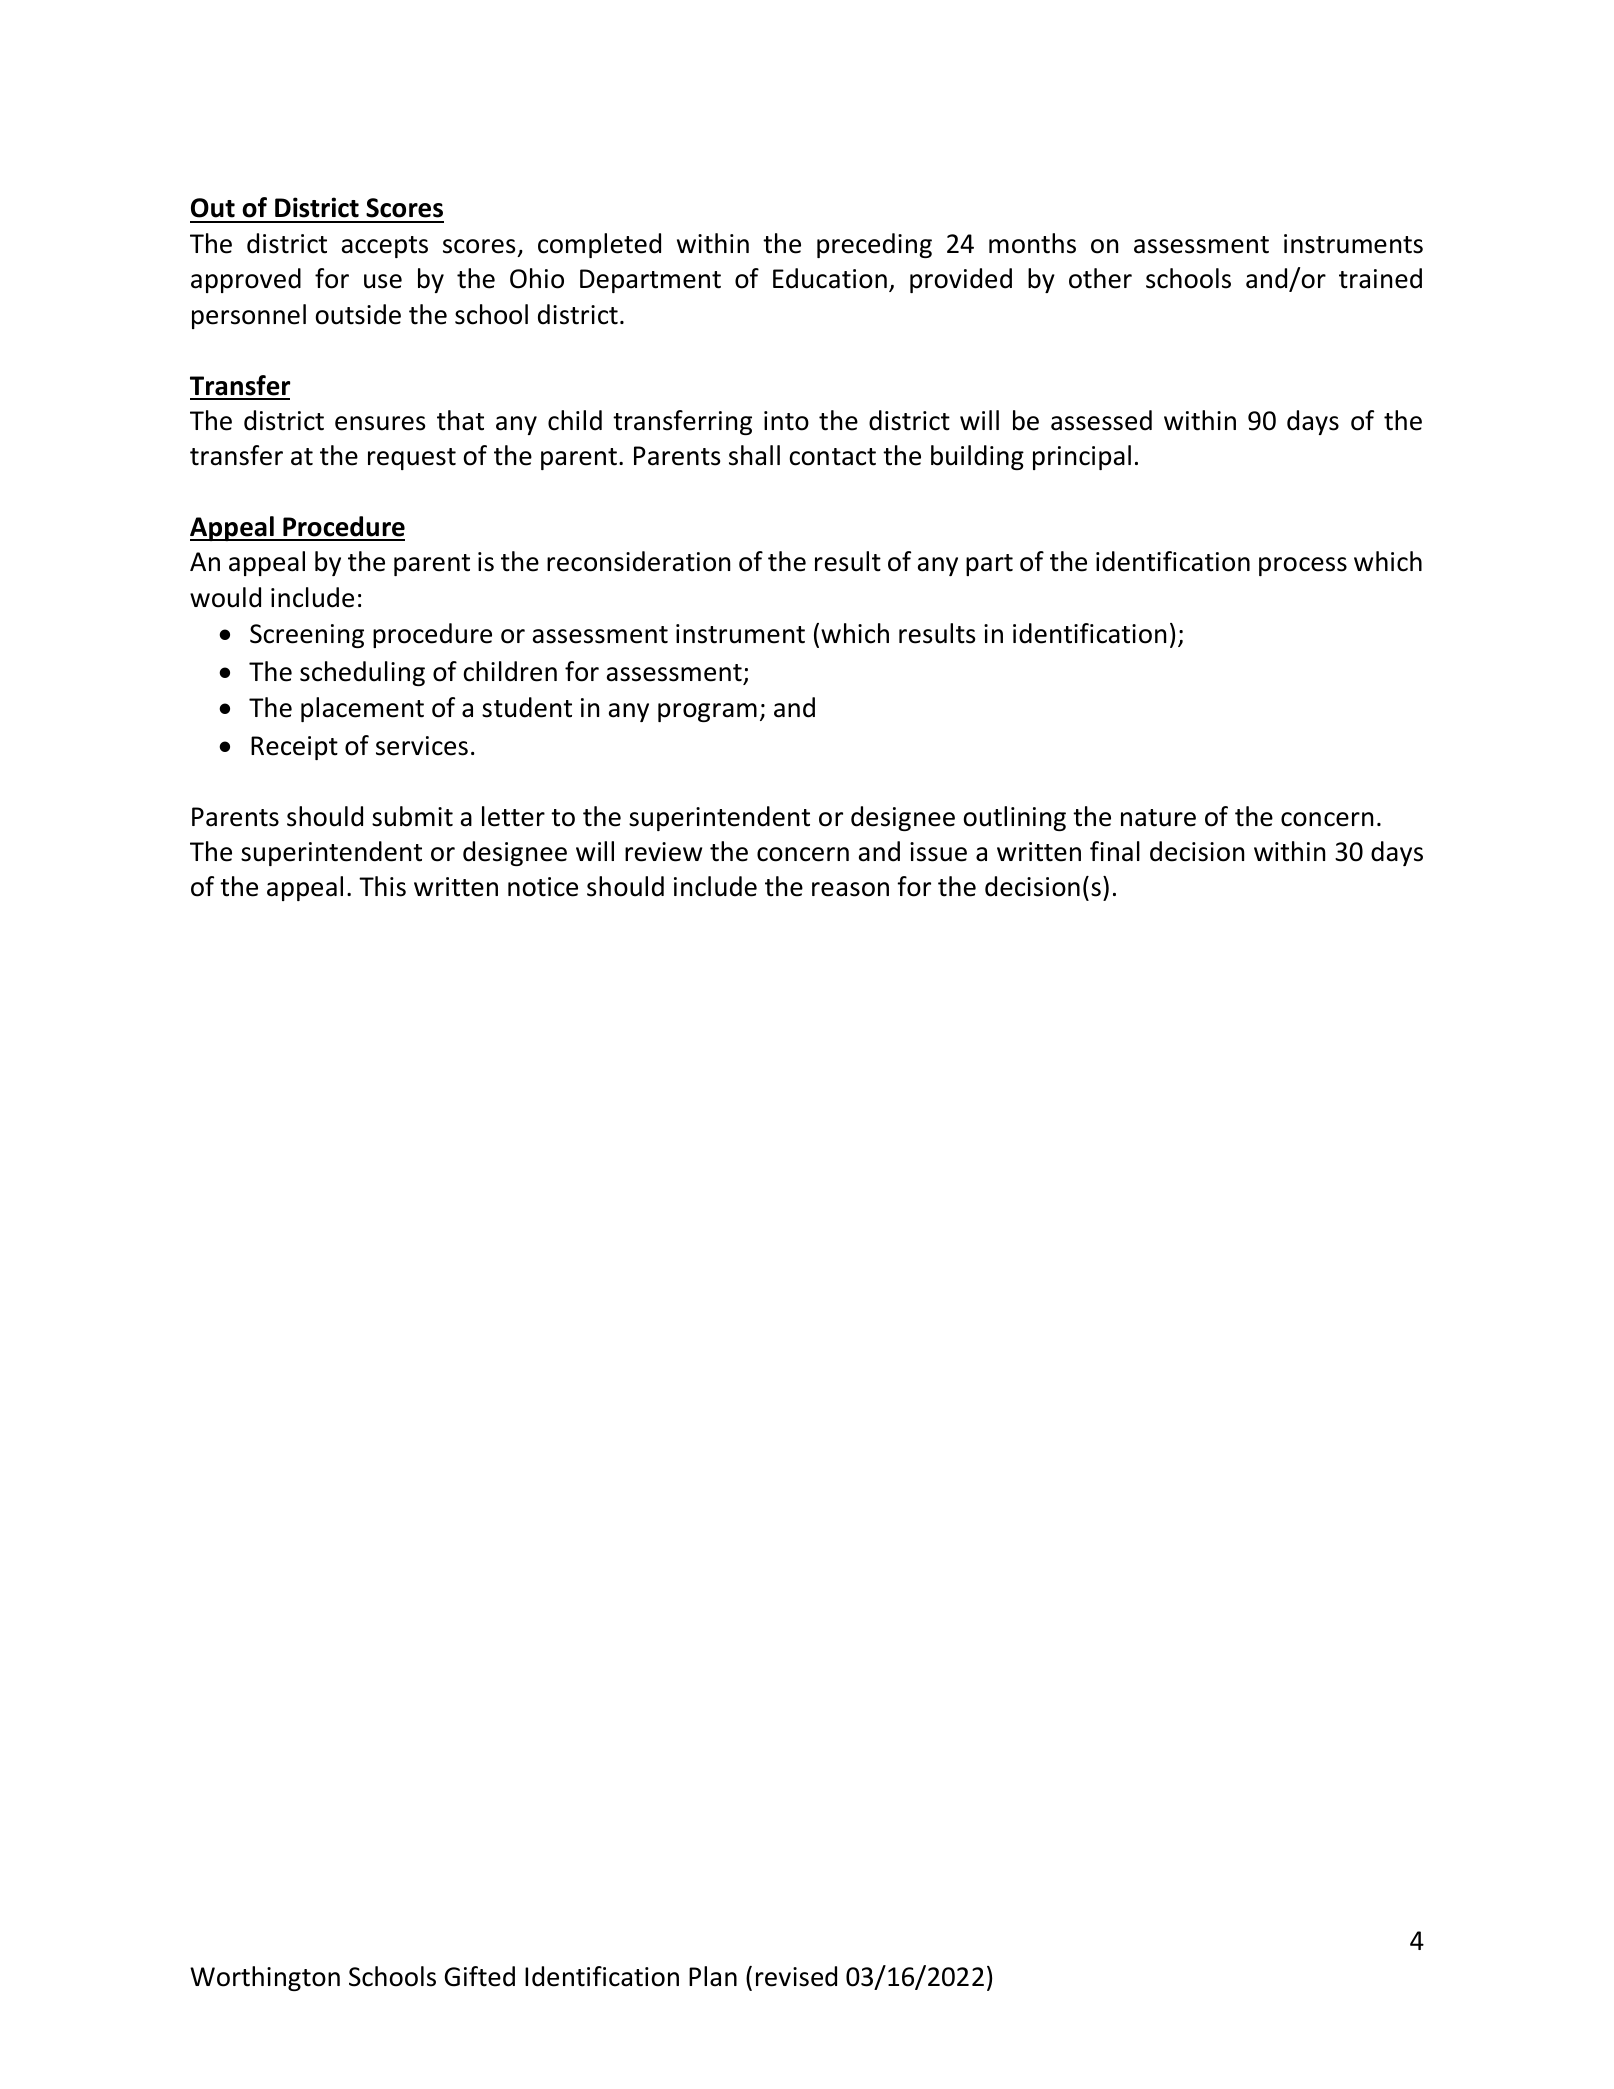 This screenshot has height=2089, width=1614. Describe the element at coordinates (1380, 278) in the screenshot. I see `trained` at that location.
